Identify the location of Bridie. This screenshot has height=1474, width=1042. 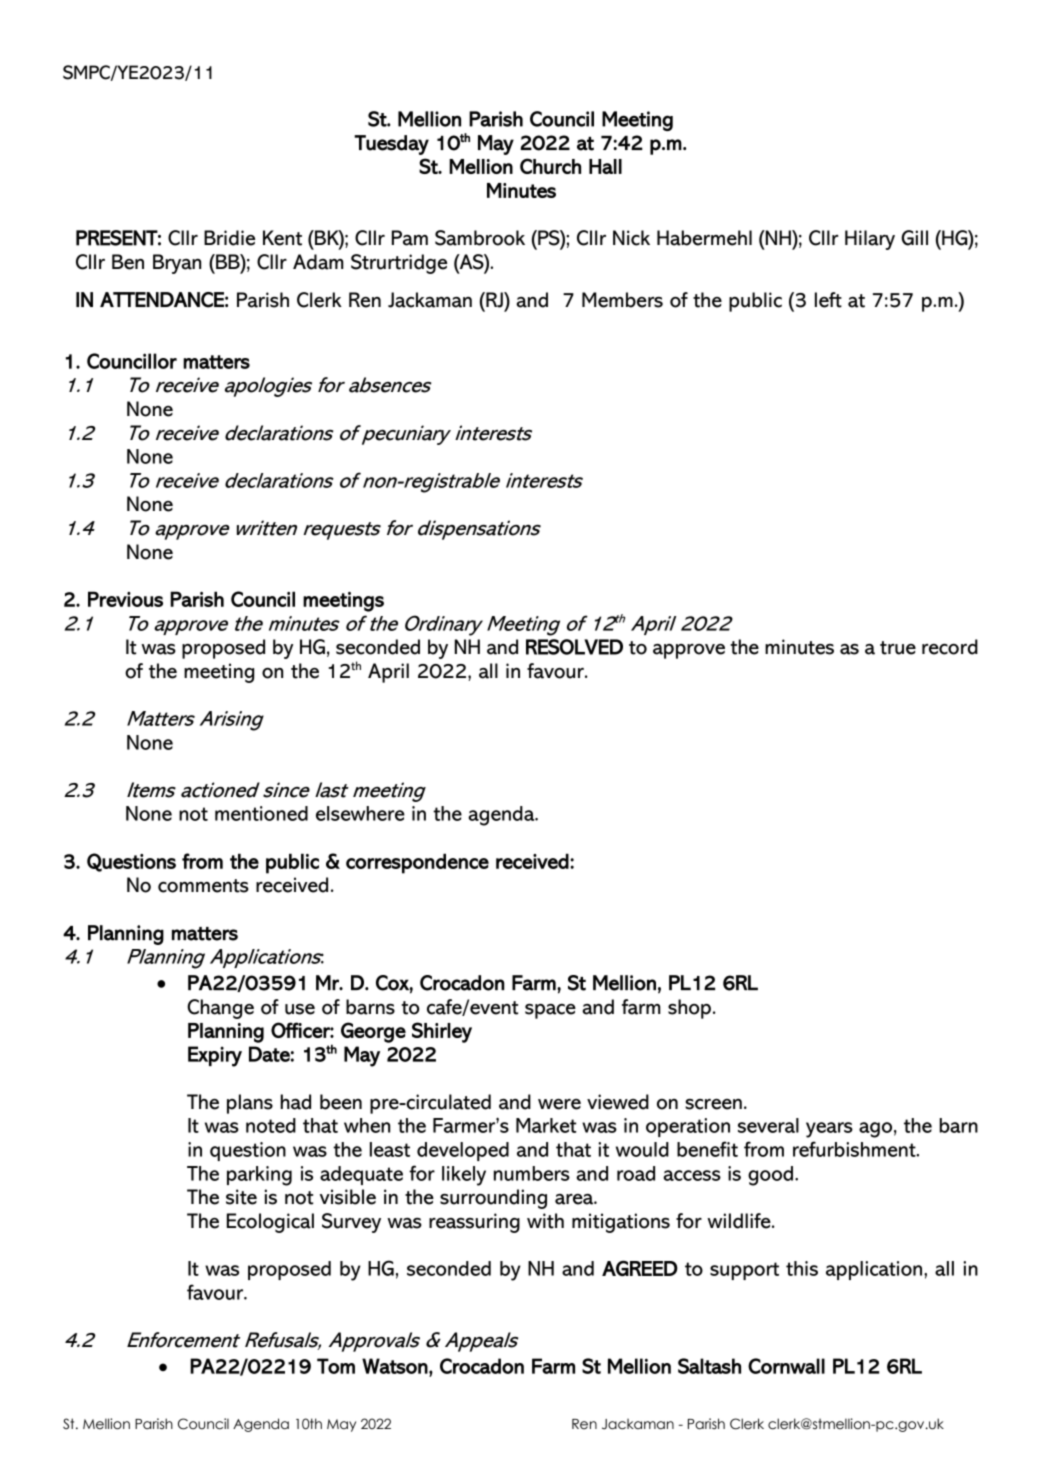
(229, 238).
